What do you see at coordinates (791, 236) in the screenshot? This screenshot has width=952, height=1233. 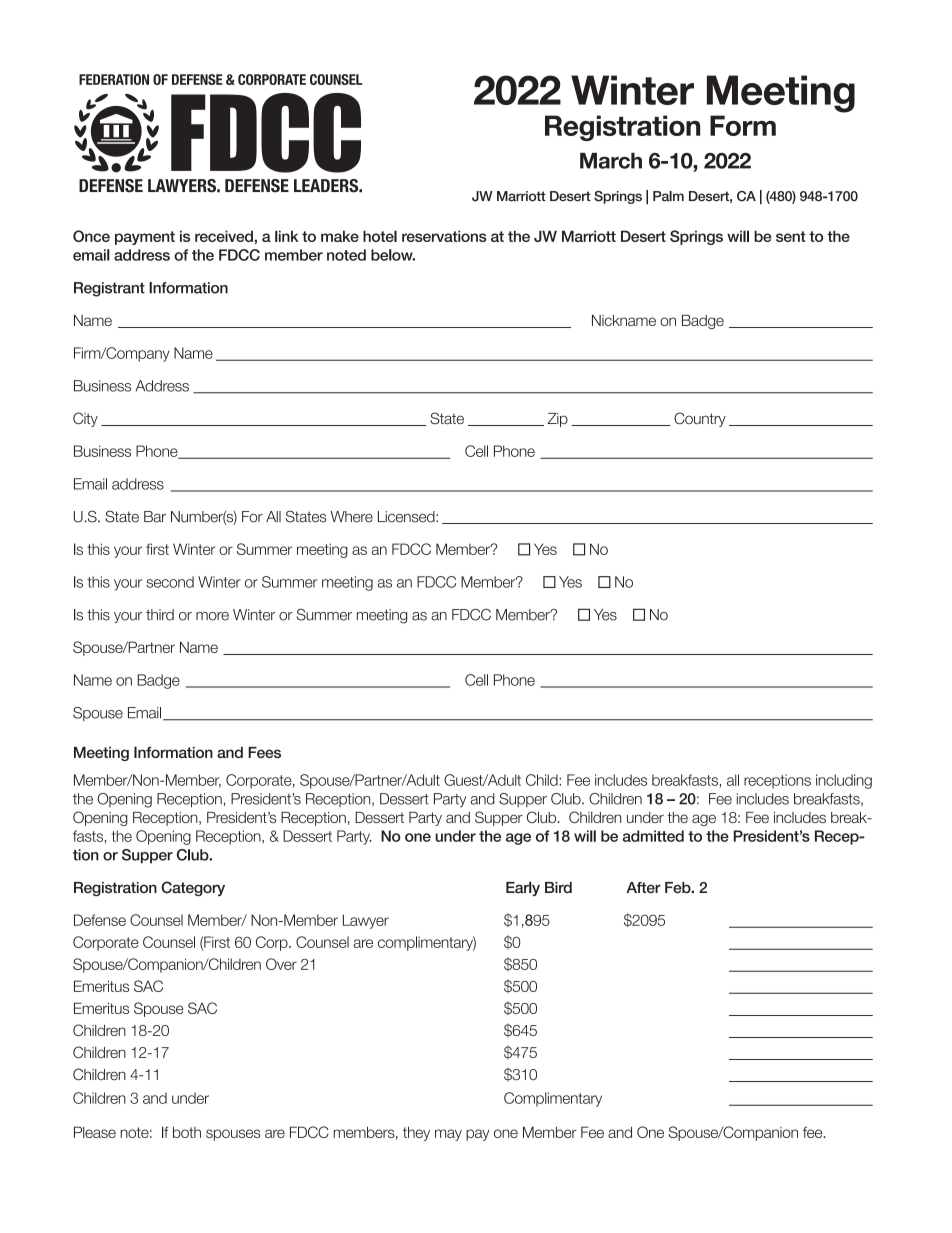 I see `sent` at bounding box center [791, 236].
